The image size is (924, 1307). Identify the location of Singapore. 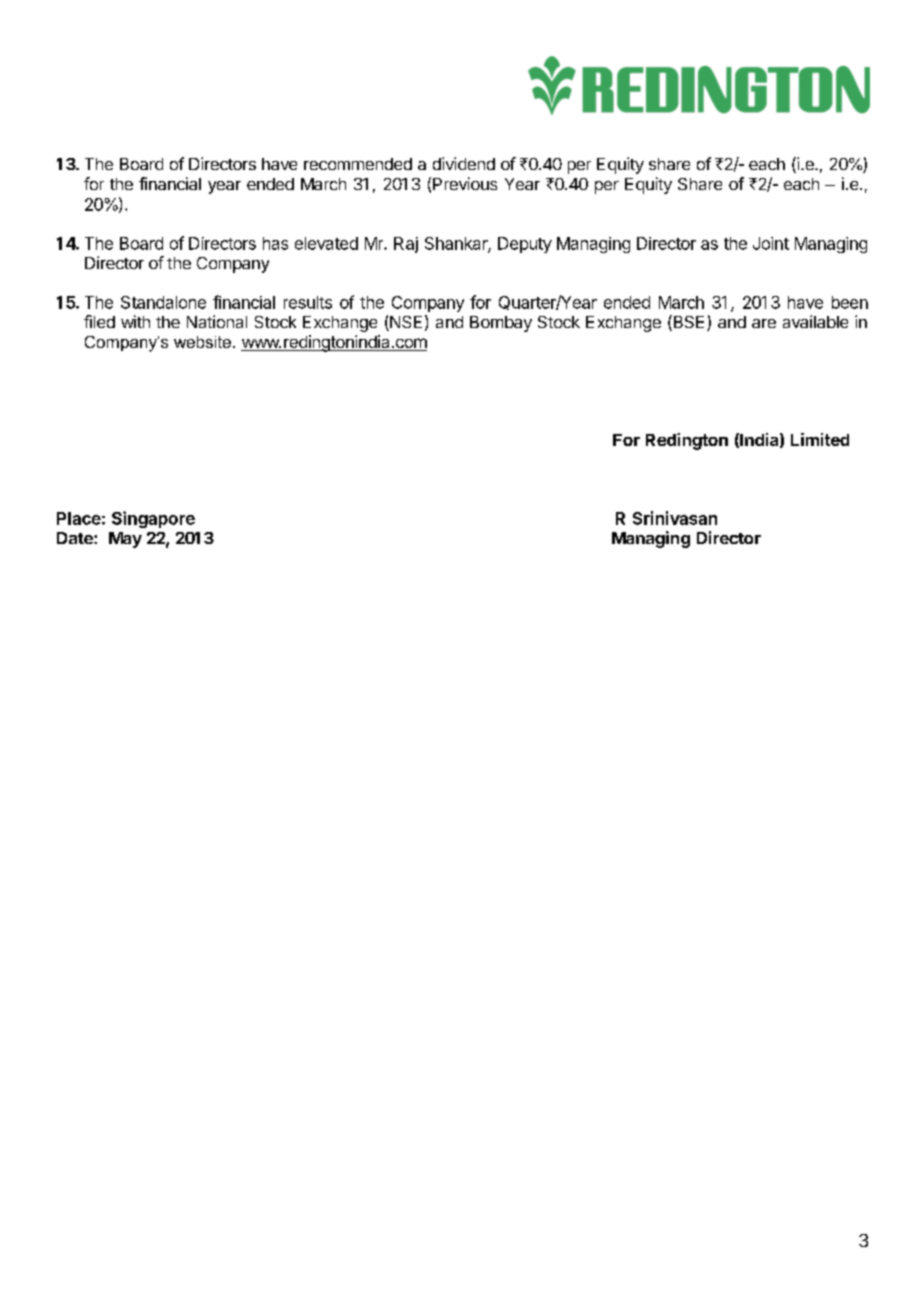
(153, 519).
